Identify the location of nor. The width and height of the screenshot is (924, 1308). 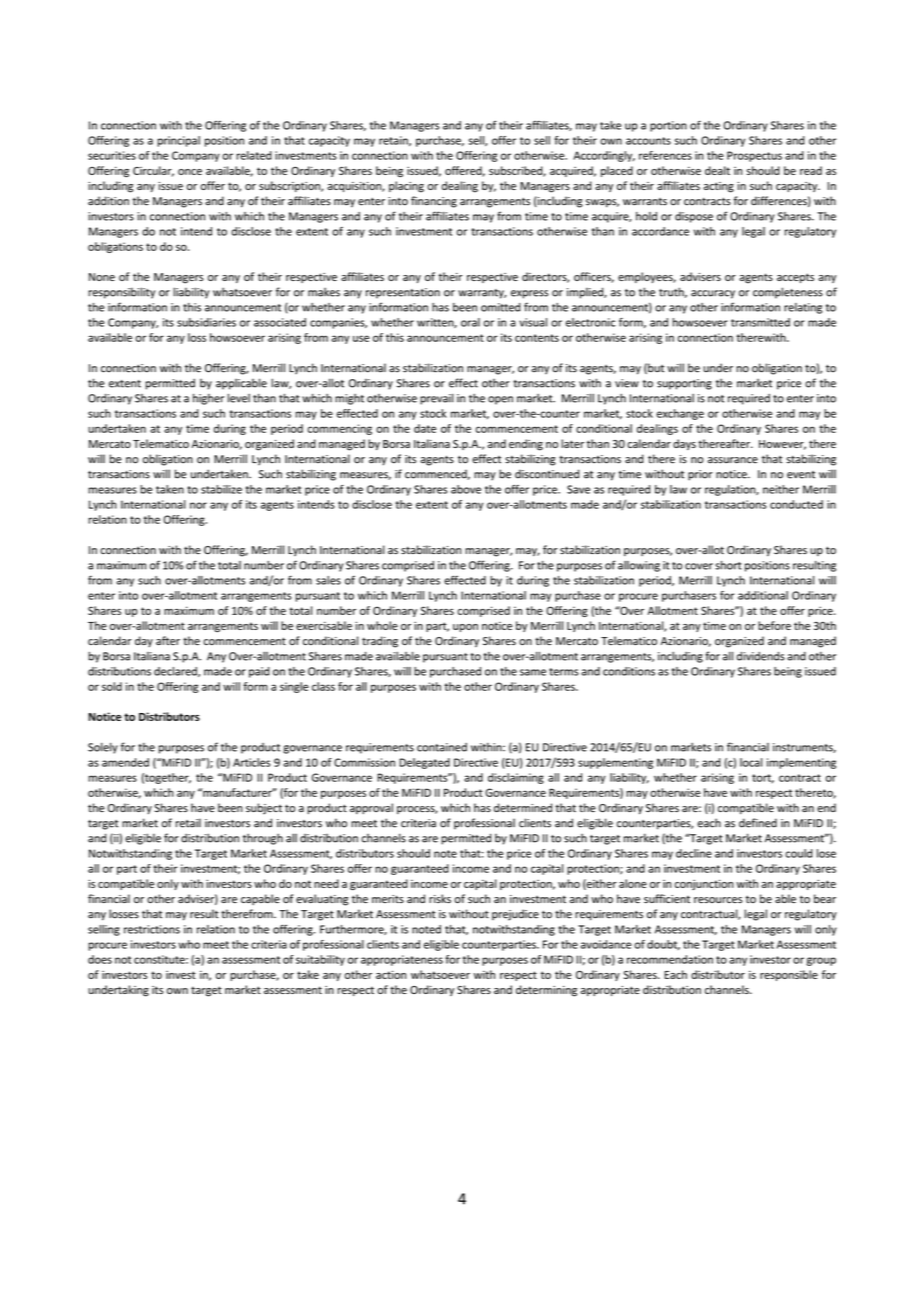
(198, 505).
